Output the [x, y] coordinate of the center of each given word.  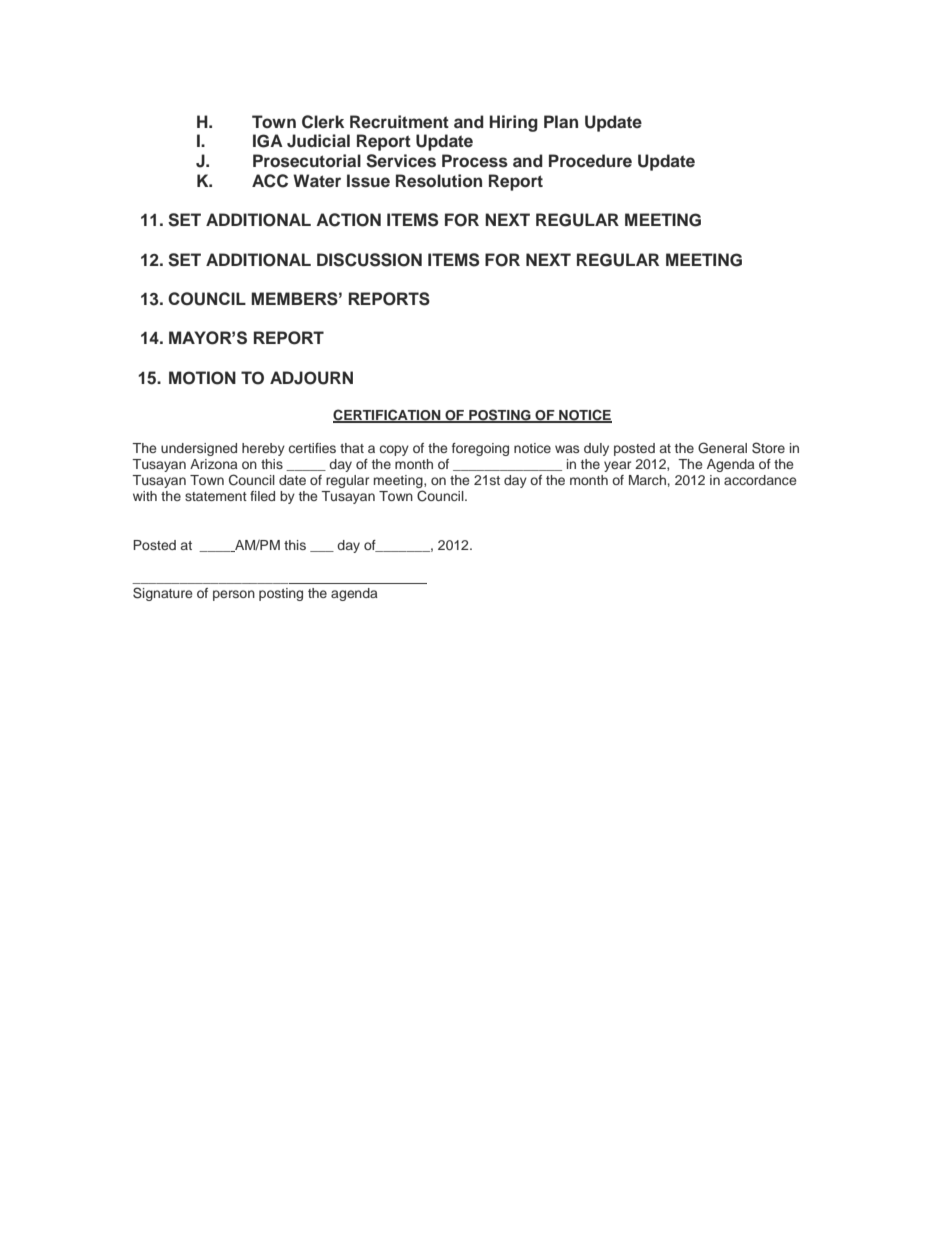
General [722, 448]
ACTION [348, 220]
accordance [760, 480]
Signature [162, 594]
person [234, 595]
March [647, 480]
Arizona [214, 464]
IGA [268, 141]
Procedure [590, 161]
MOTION [202, 378]
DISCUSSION [369, 260]
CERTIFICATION [388, 416]
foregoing [480, 449]
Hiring [514, 123]
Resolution [439, 181]
